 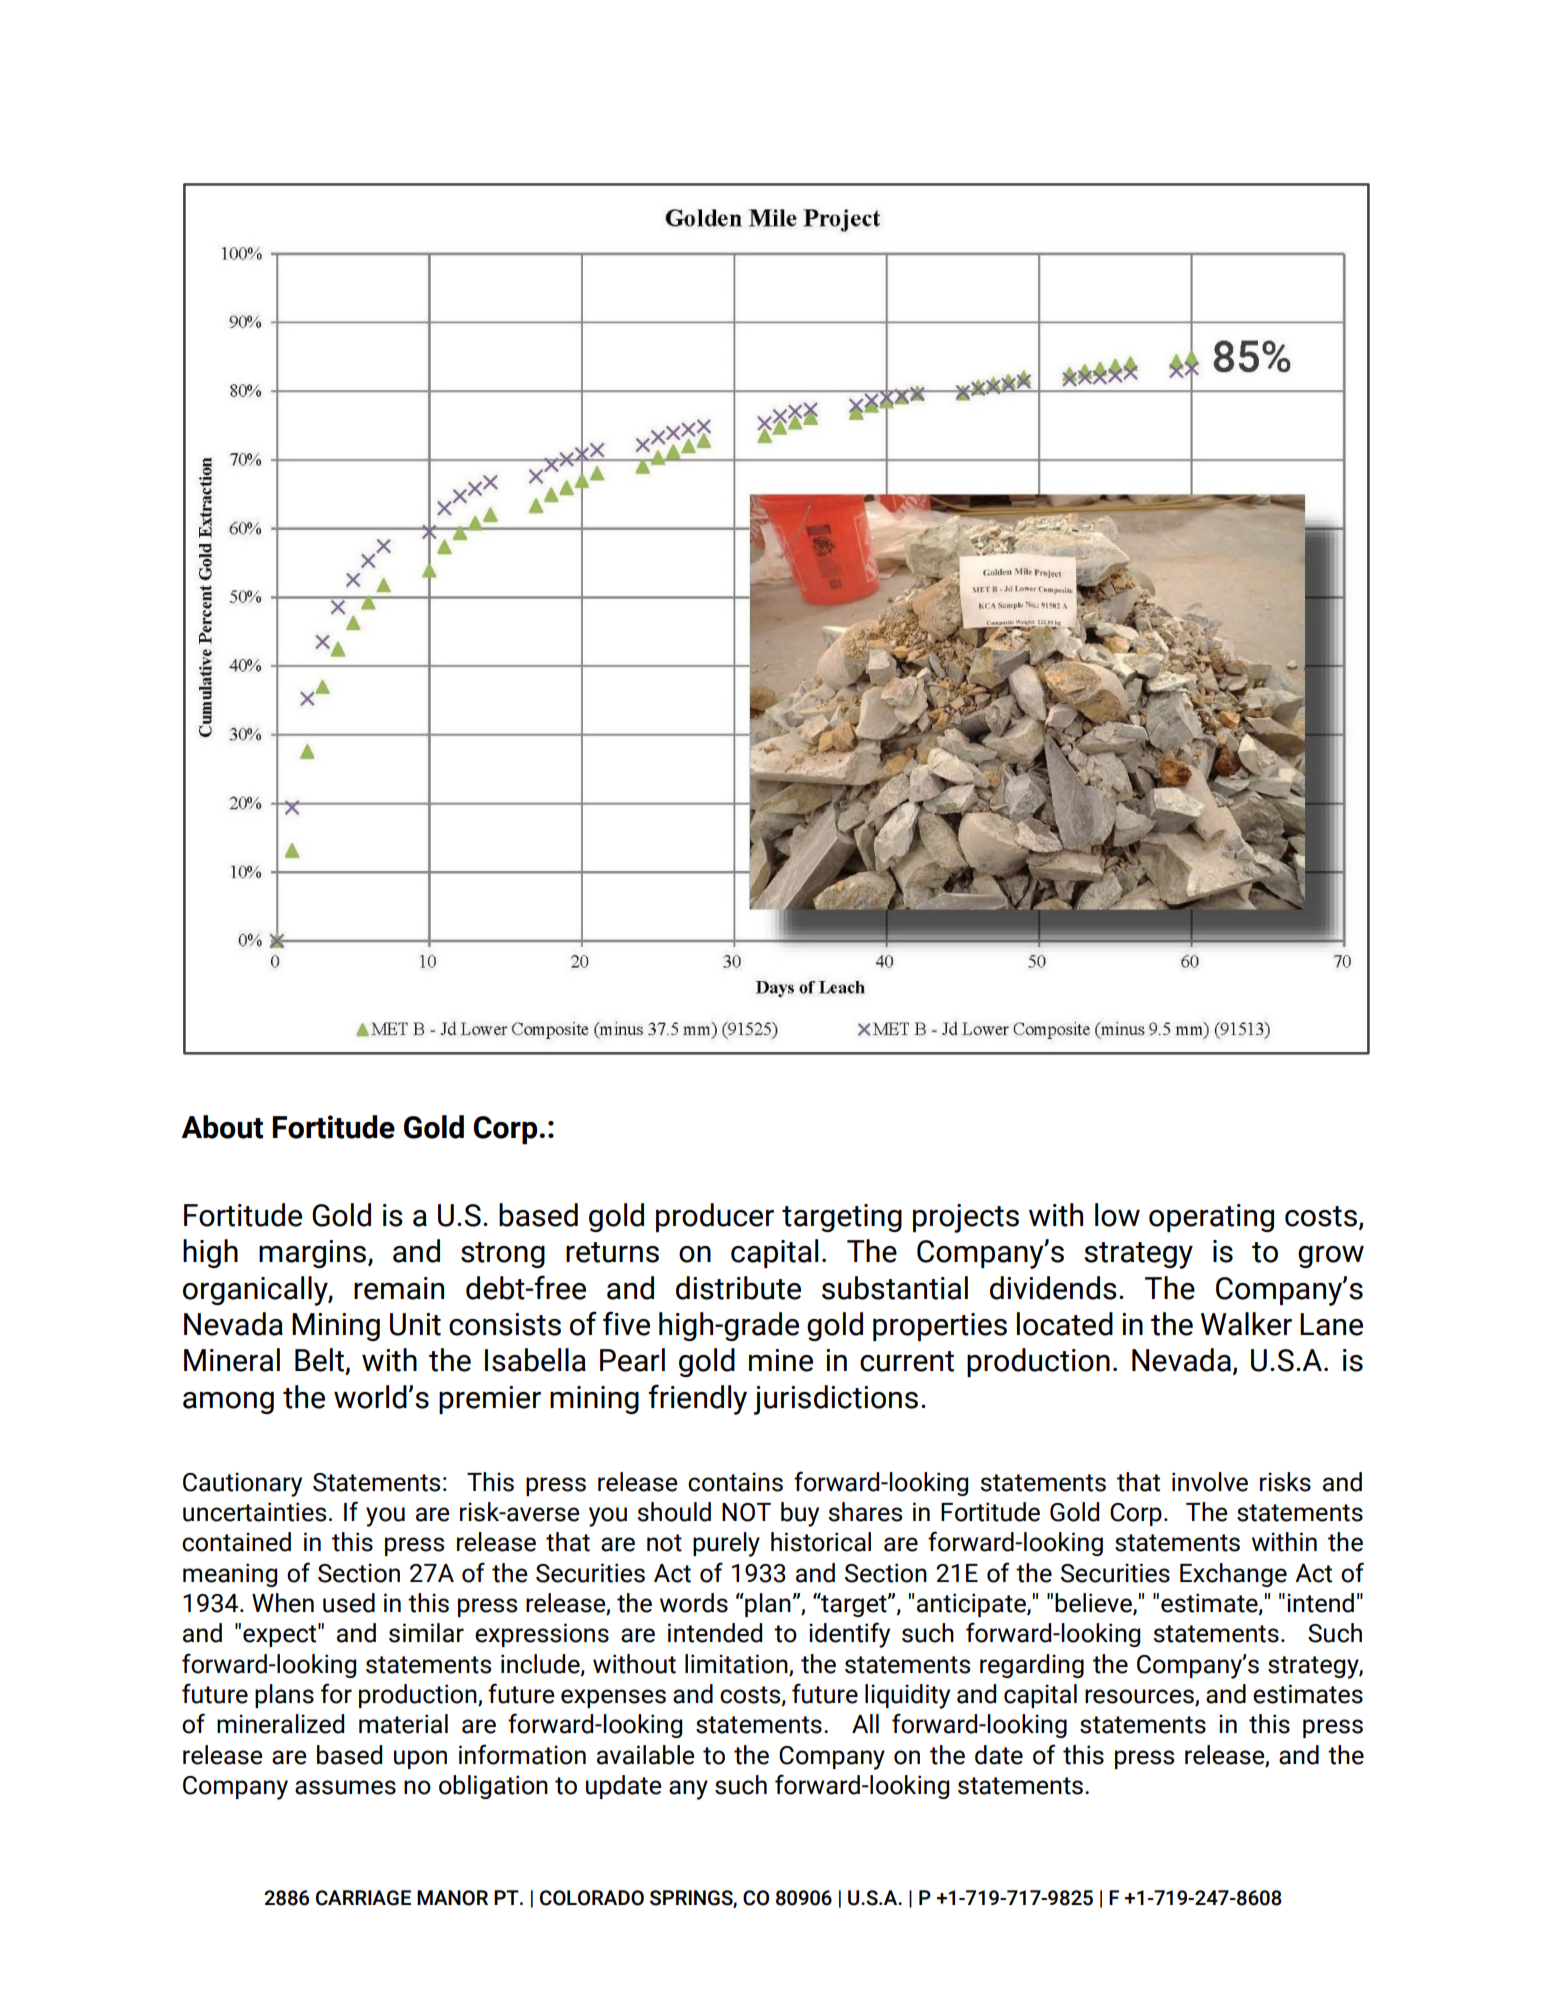 What do you see at coordinates (1140, 1697) in the page?
I see `resources` at bounding box center [1140, 1697].
